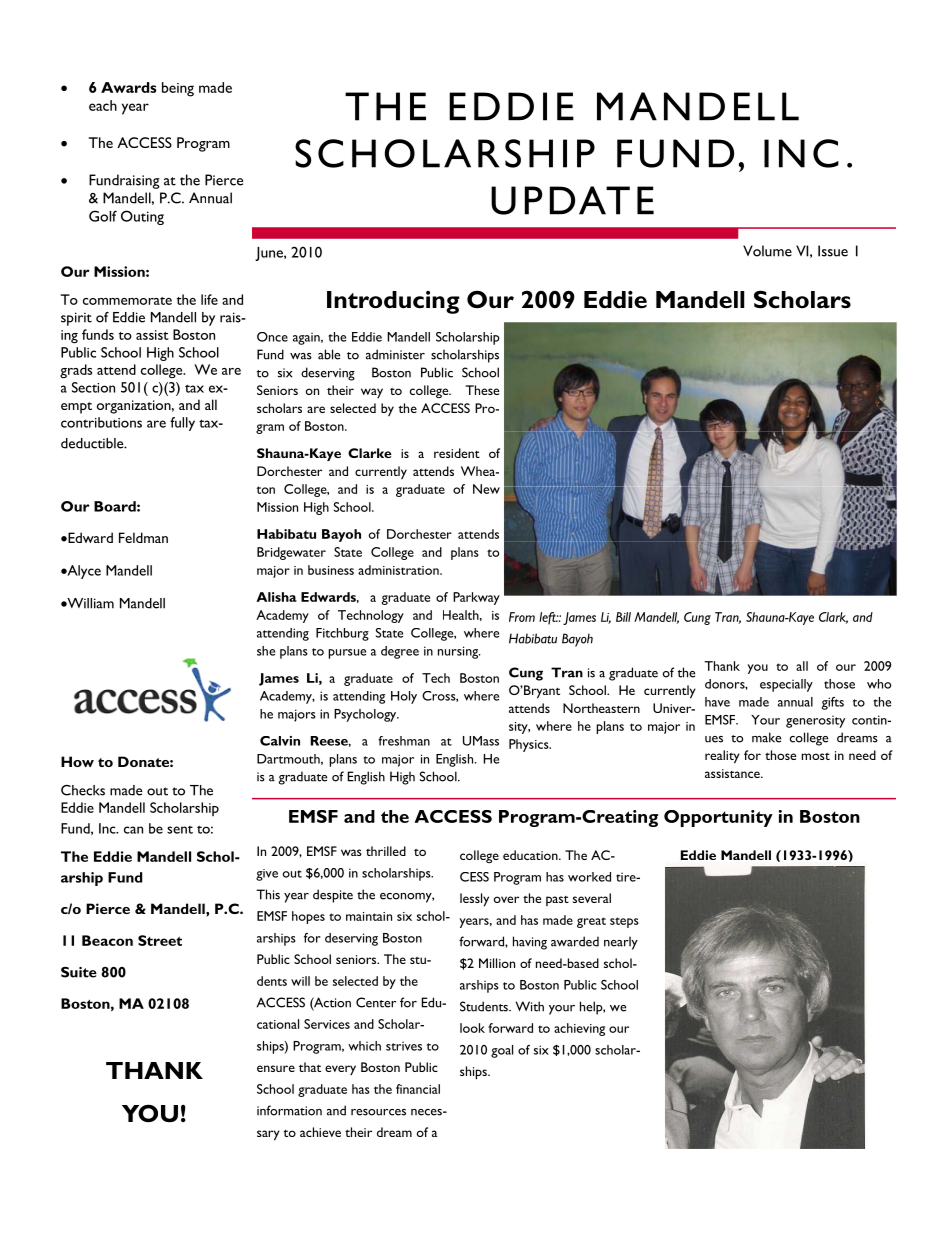 This screenshot has width=952, height=1233. I want to click on Opportunity, so click(718, 818).
